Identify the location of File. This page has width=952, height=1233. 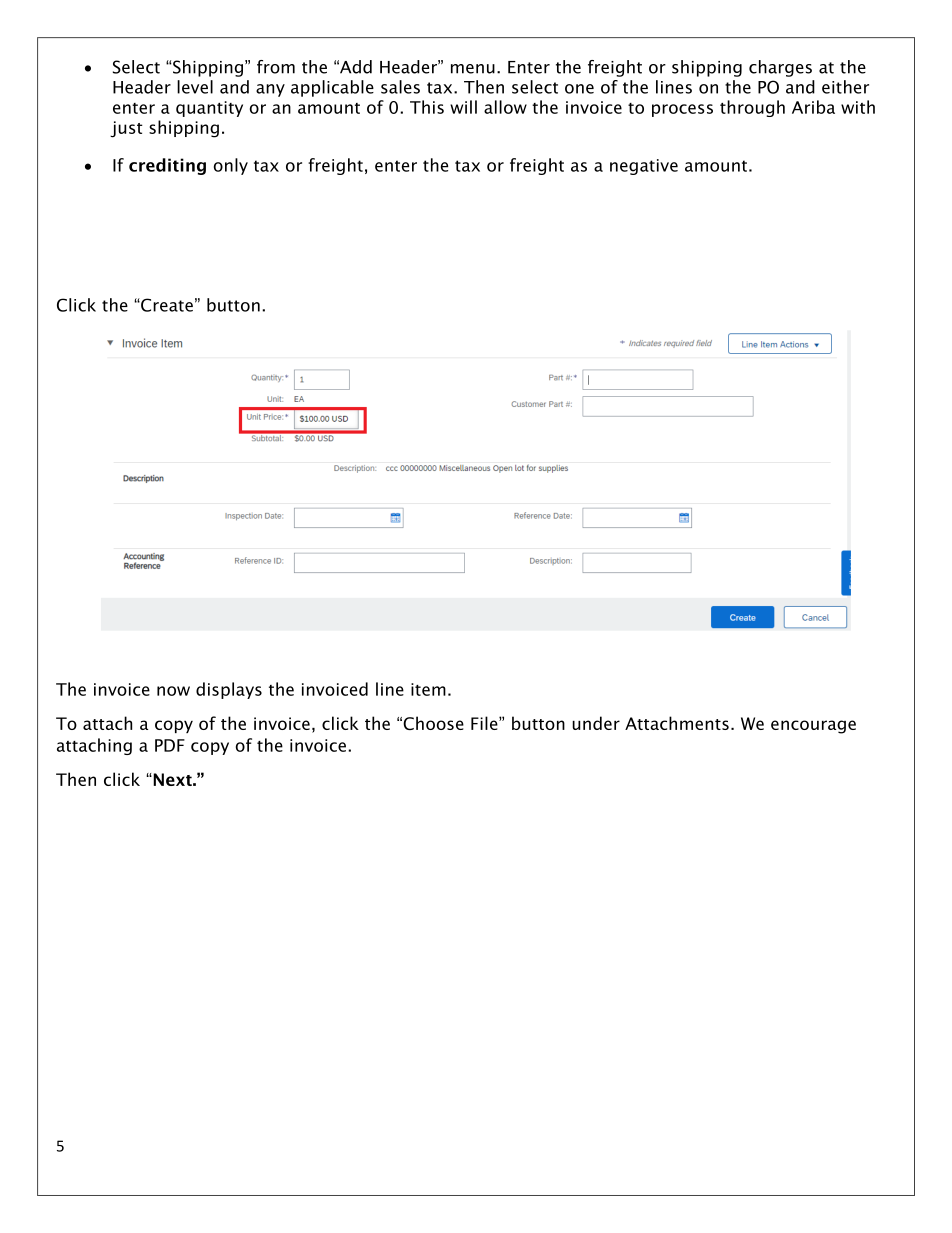
(485, 723).
